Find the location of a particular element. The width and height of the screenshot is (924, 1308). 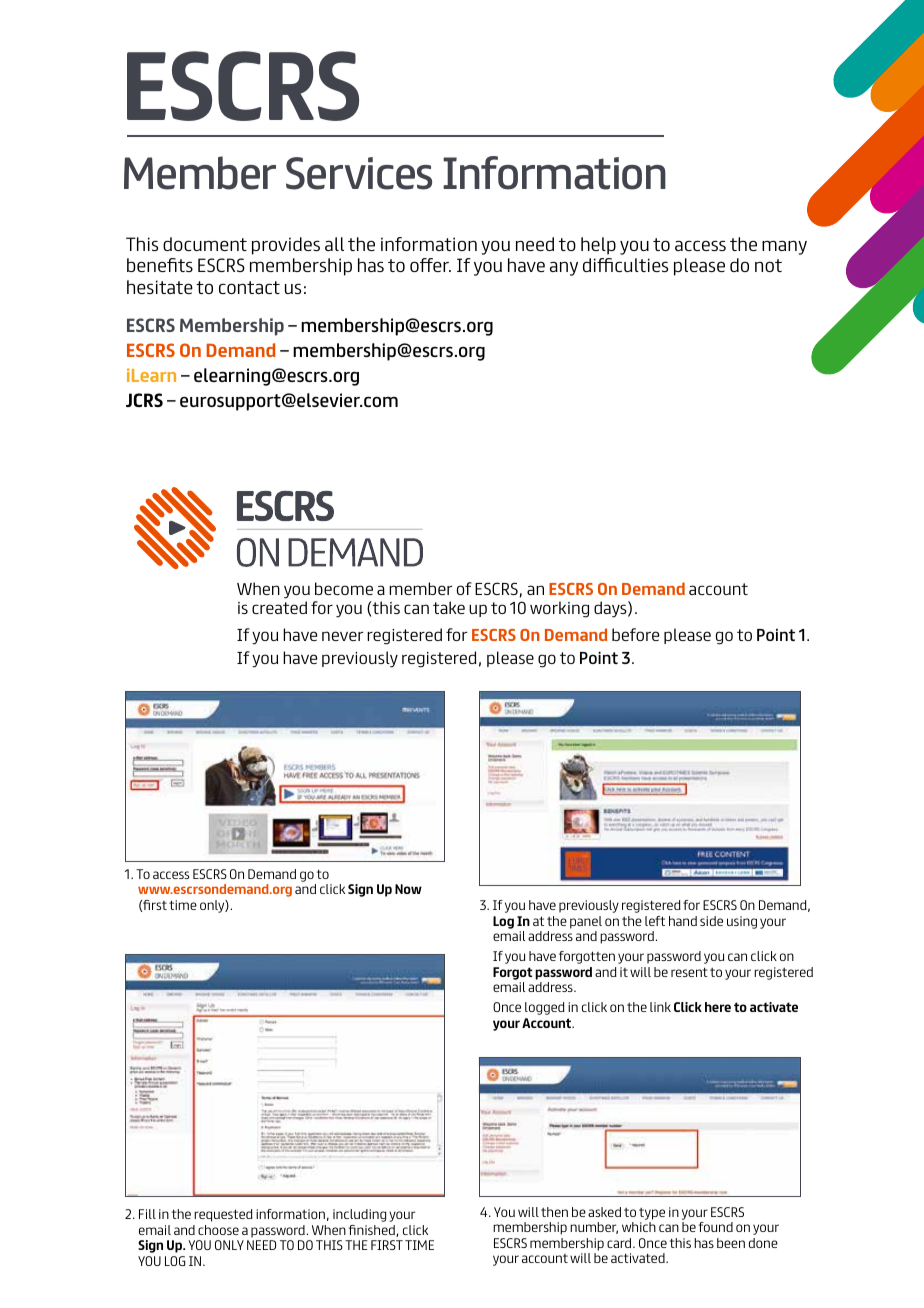

before is located at coordinates (635, 634).
